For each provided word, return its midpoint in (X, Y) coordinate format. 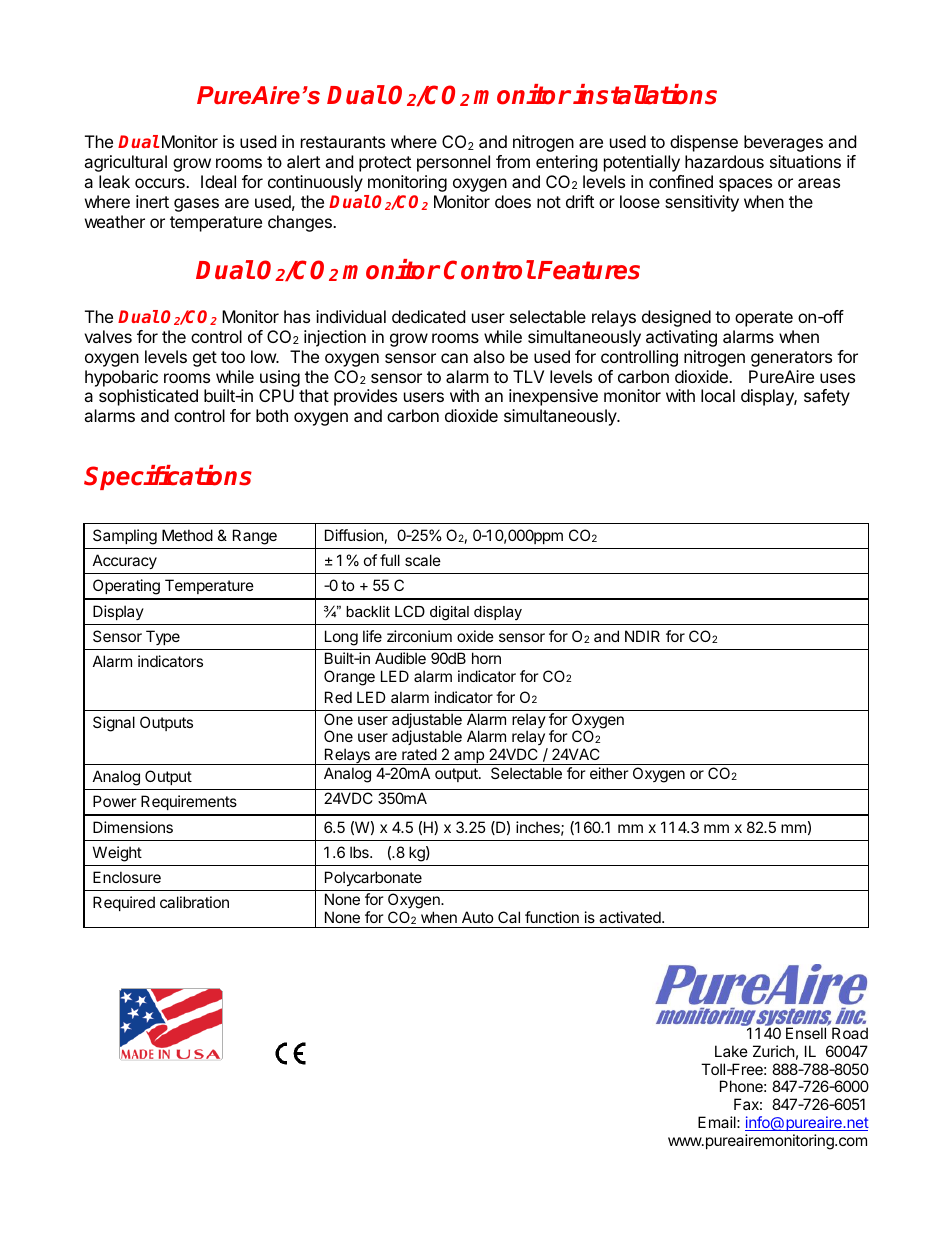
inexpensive (553, 397)
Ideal (218, 181)
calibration (194, 902)
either (609, 773)
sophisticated (148, 397)
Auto (478, 917)
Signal (114, 724)
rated (419, 754)
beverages (783, 143)
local (718, 395)
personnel (453, 163)
